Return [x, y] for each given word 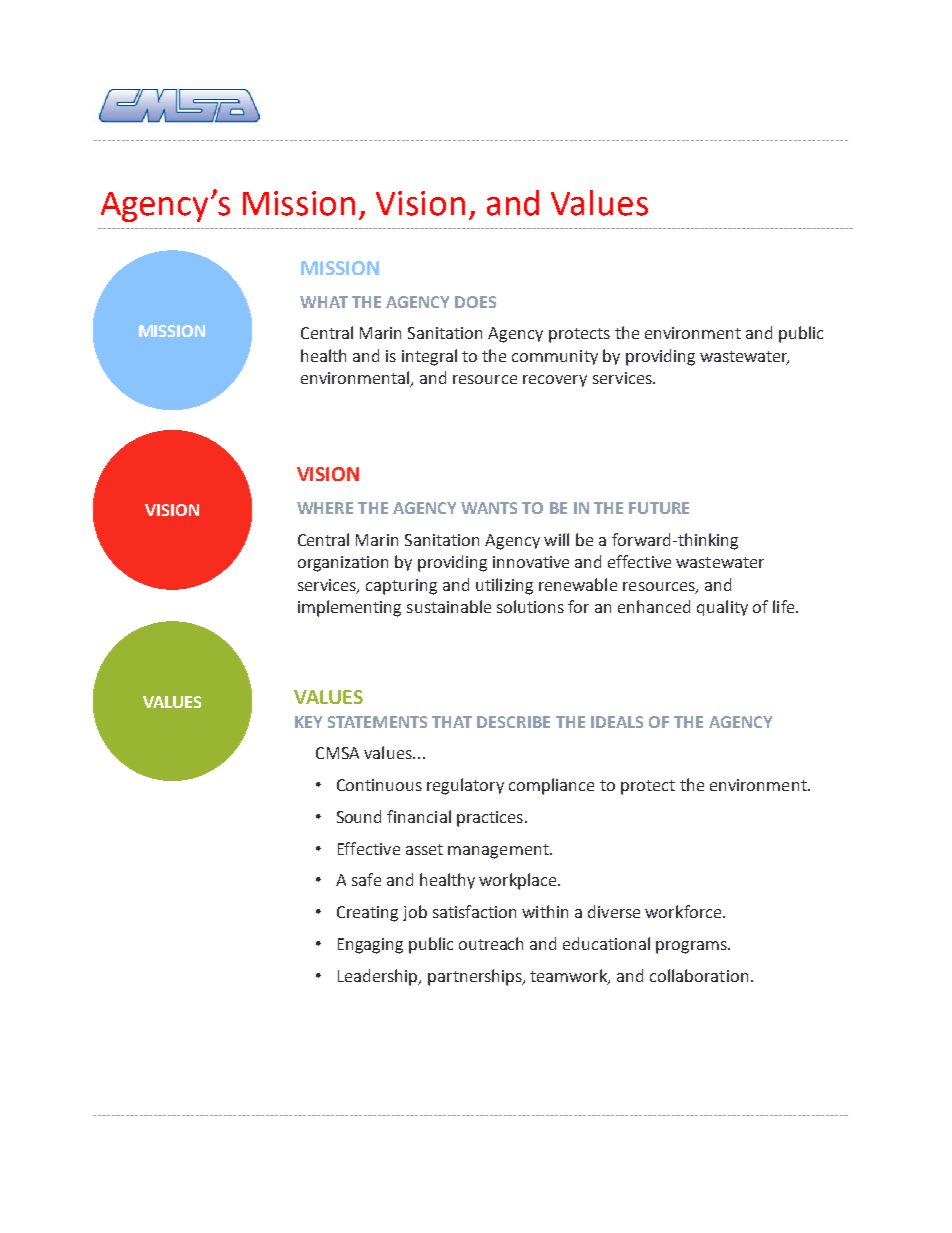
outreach [491, 943]
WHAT [324, 302]
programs [692, 947]
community [555, 357]
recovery [555, 381]
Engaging [370, 946]
